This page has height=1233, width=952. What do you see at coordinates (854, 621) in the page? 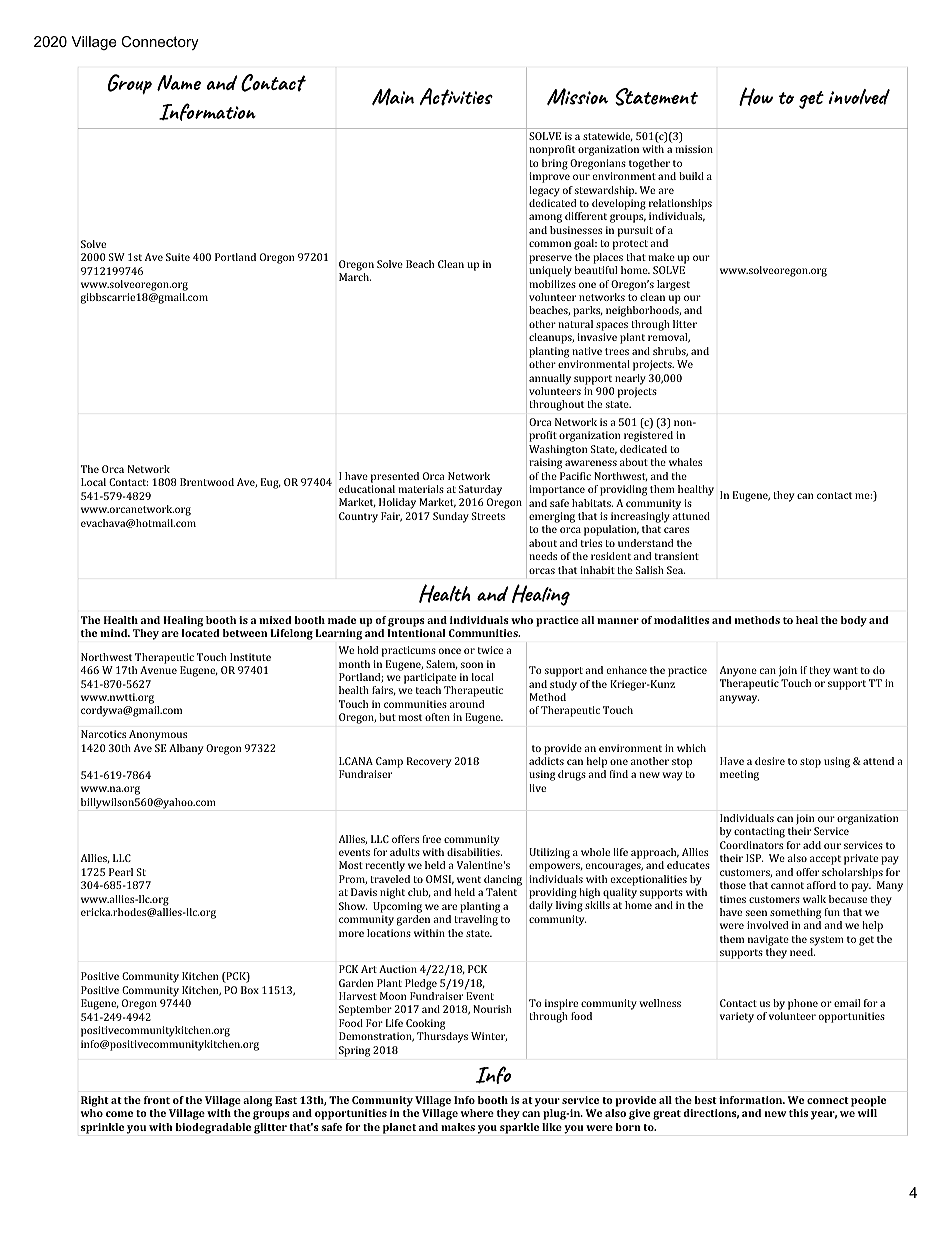
I see `body` at bounding box center [854, 621].
